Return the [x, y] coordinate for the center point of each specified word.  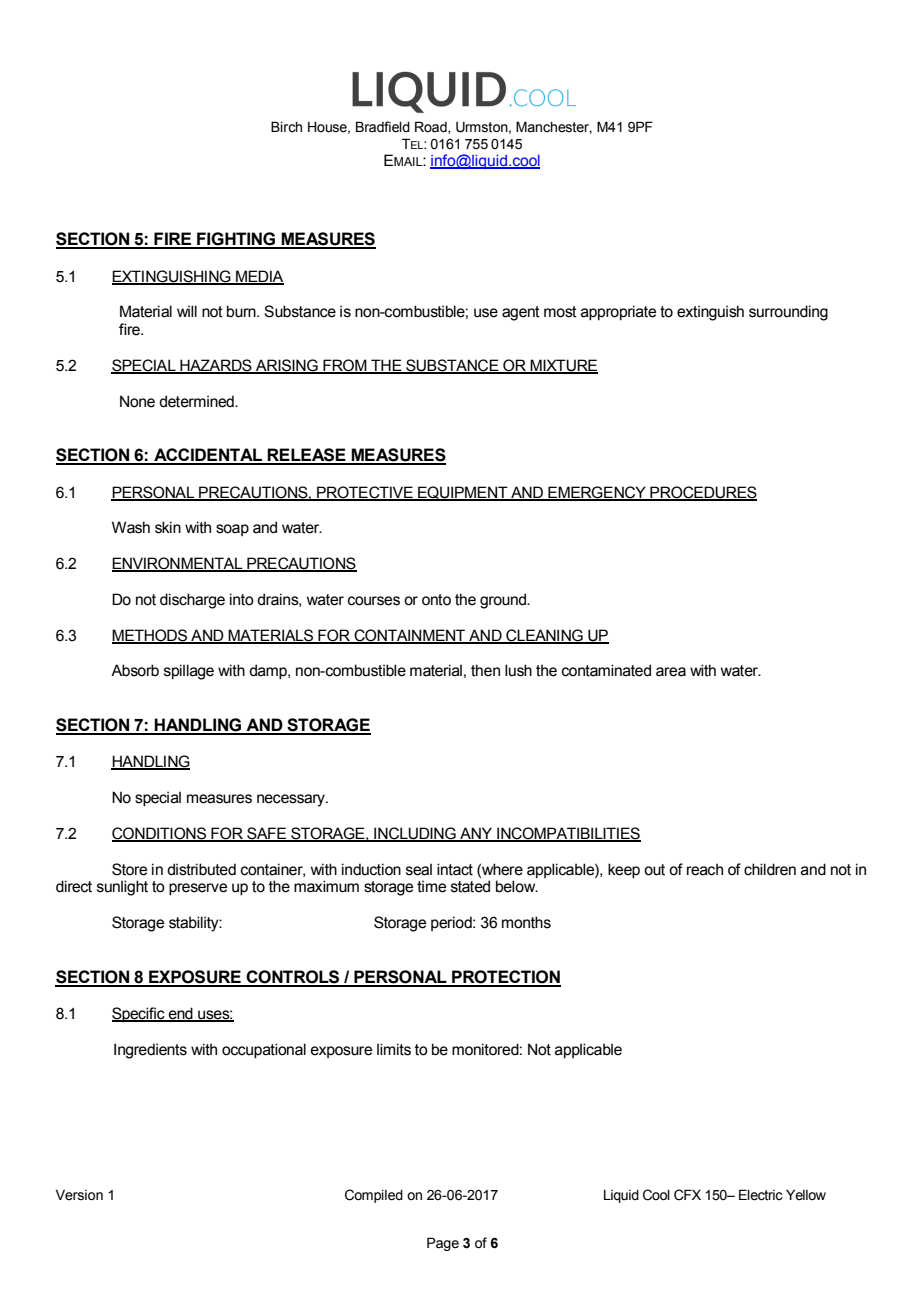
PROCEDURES [702, 493]
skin [168, 527]
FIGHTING [236, 240]
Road [432, 127]
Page [443, 1244]
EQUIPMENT [463, 493]
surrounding [788, 313]
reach [705, 869]
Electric [760, 1195]
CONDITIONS [160, 834]
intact [455, 869]
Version [79, 1195]
